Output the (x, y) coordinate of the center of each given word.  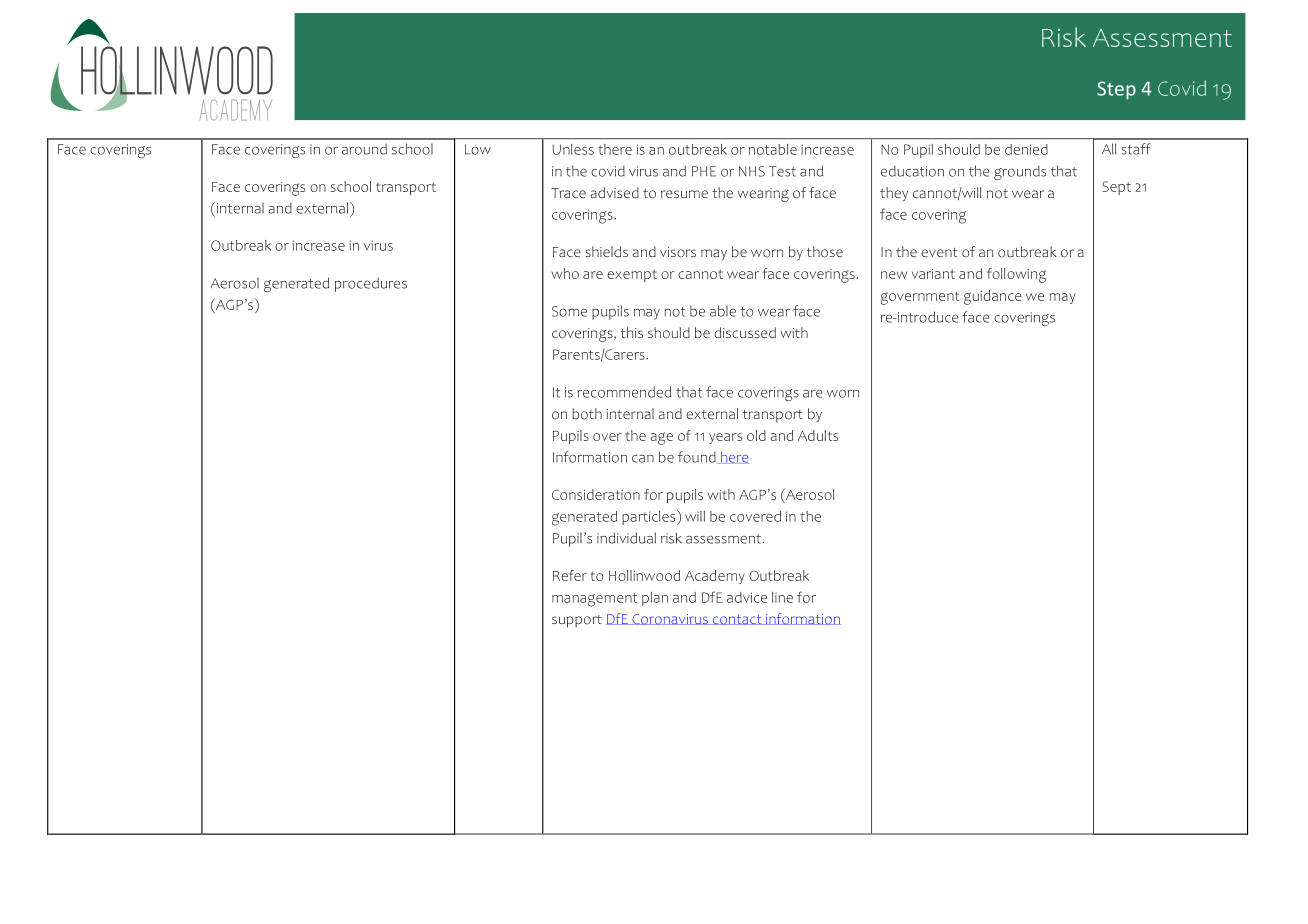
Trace (568, 193)
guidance (993, 297)
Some (569, 311)
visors (678, 252)
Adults (818, 435)
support (577, 621)
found (698, 457)
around (364, 149)
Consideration (596, 494)
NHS (752, 171)
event (939, 252)
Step (1116, 90)
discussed (745, 332)
